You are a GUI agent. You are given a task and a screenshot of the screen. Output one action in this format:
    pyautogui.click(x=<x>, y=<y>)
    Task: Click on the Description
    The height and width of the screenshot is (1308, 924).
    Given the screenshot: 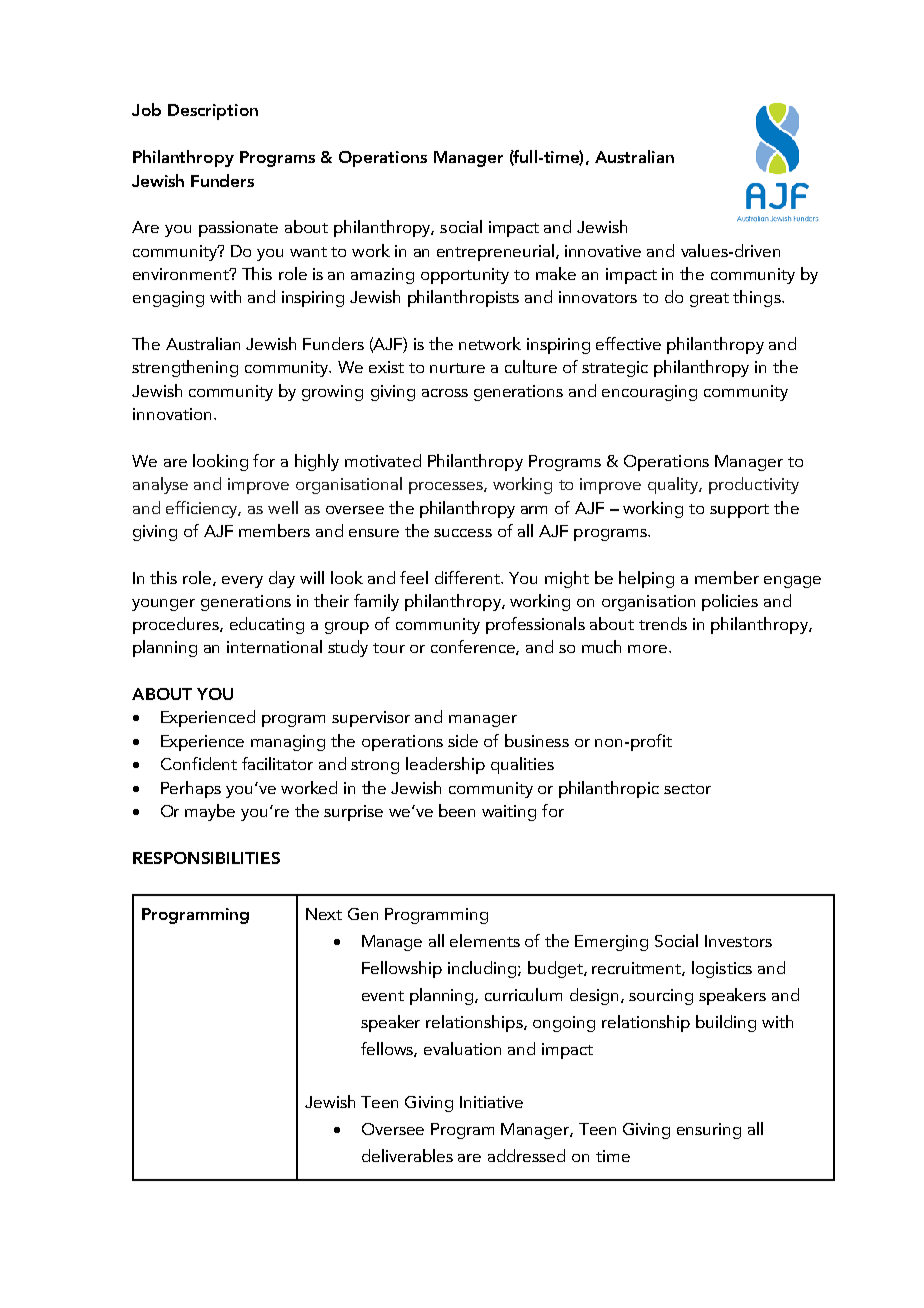 What is the action you would take?
    pyautogui.click(x=213, y=112)
